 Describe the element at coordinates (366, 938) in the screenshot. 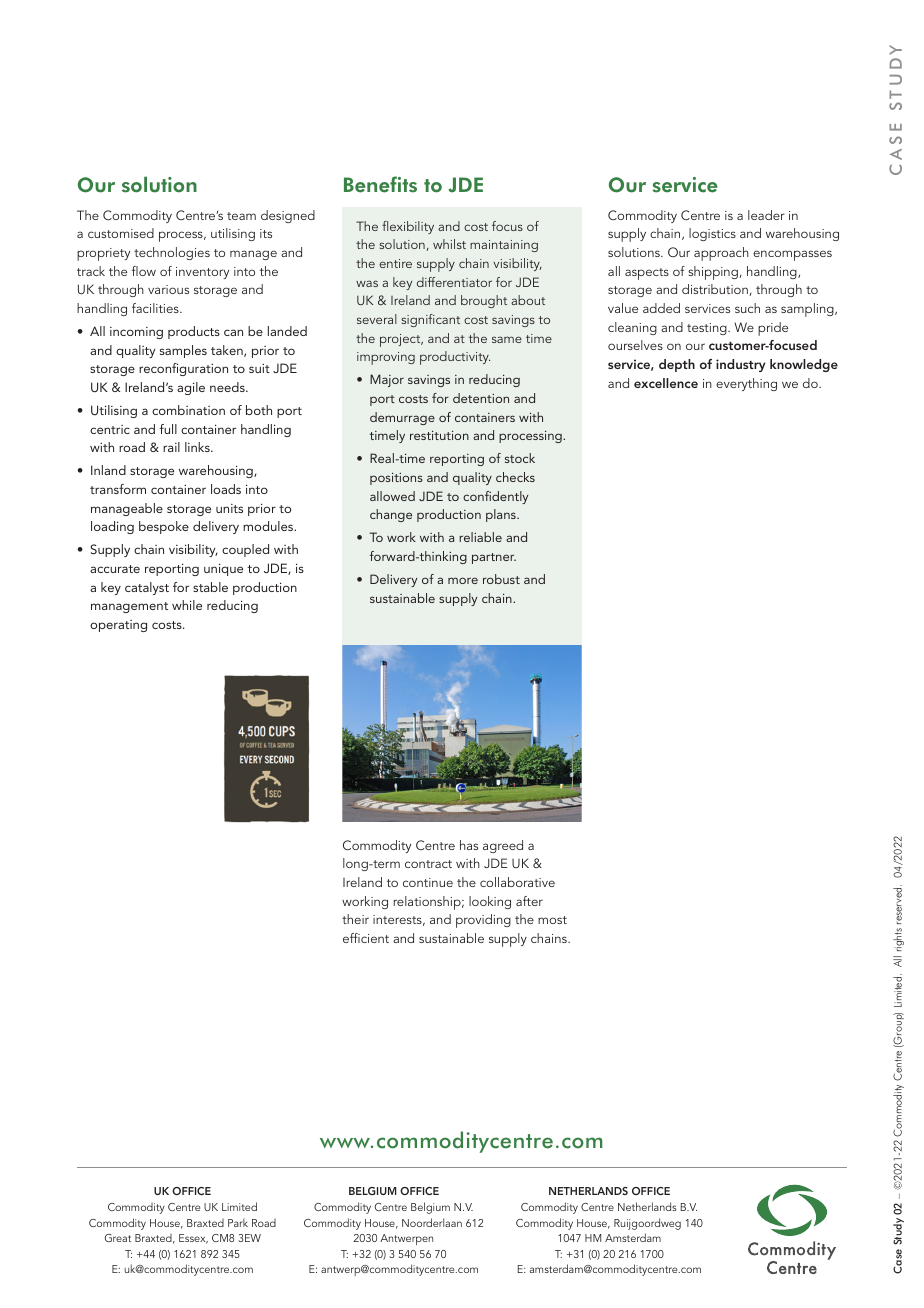

I see `efficient` at that location.
